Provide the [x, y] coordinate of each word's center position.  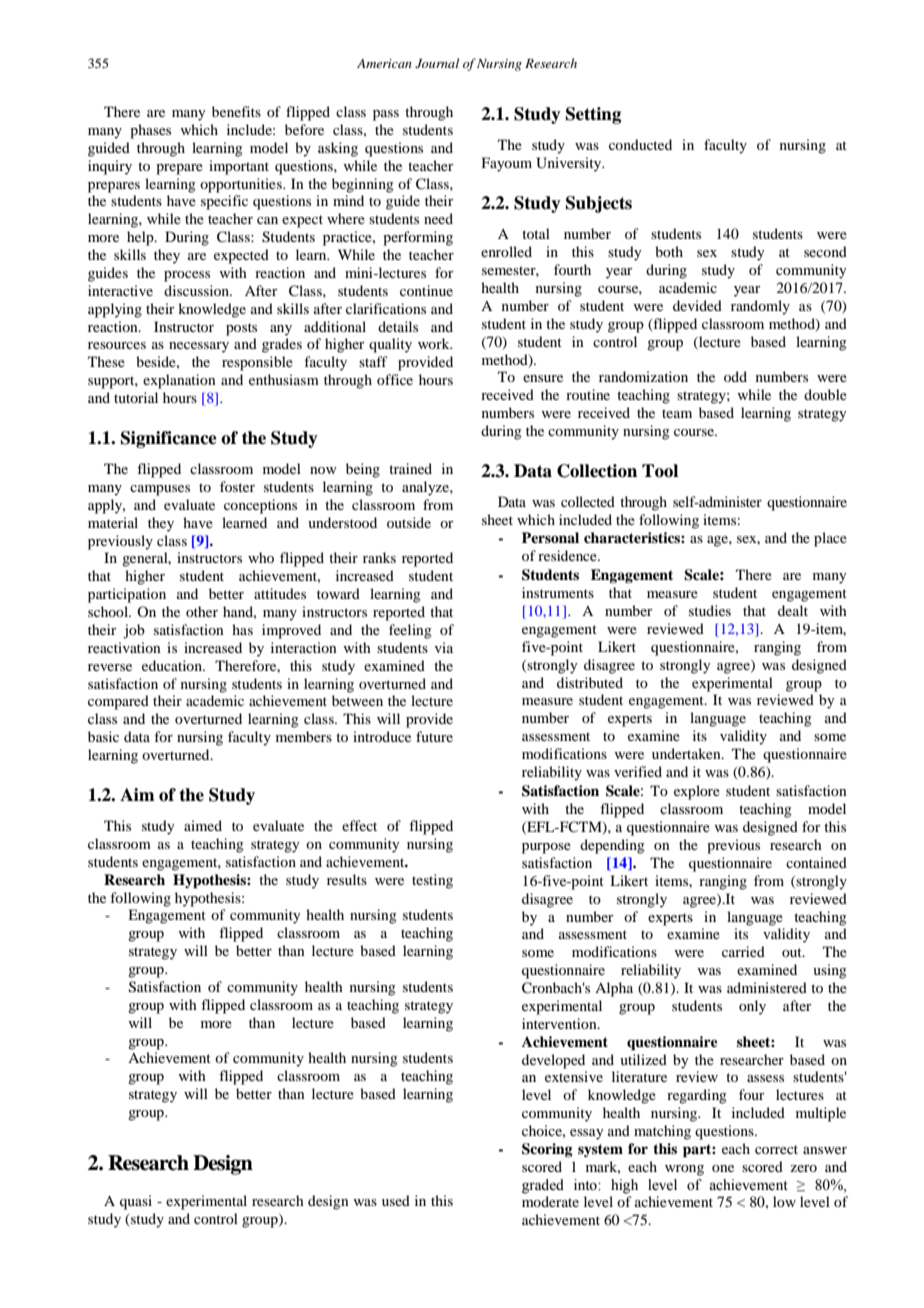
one [723, 1168]
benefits [236, 111]
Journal [437, 63]
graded [543, 1186]
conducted [640, 144]
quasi [136, 1202]
